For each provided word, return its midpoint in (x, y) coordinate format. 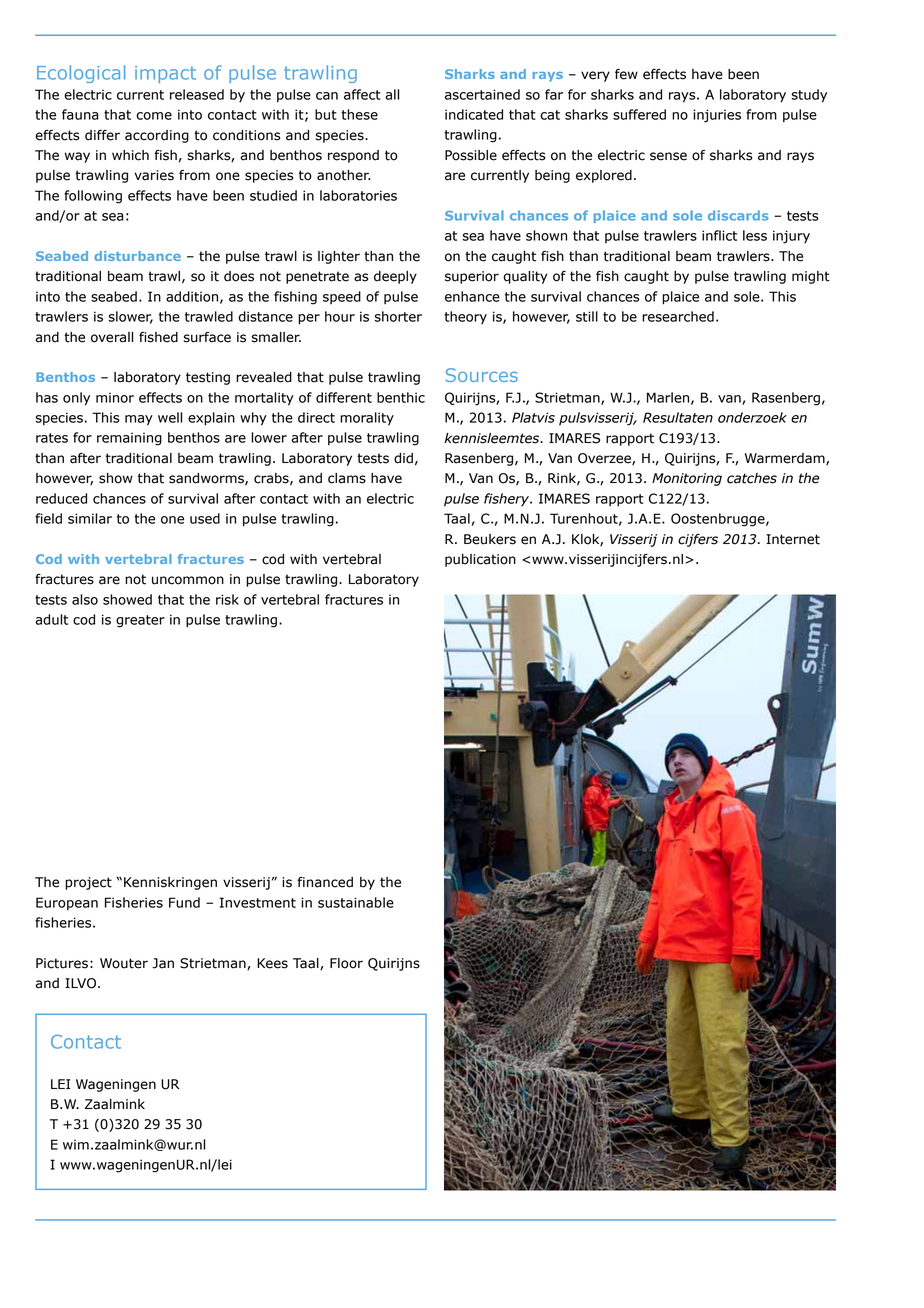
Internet (793, 539)
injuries (717, 116)
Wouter (124, 963)
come (154, 116)
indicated (474, 114)
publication (480, 560)
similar (90, 518)
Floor (346, 963)
